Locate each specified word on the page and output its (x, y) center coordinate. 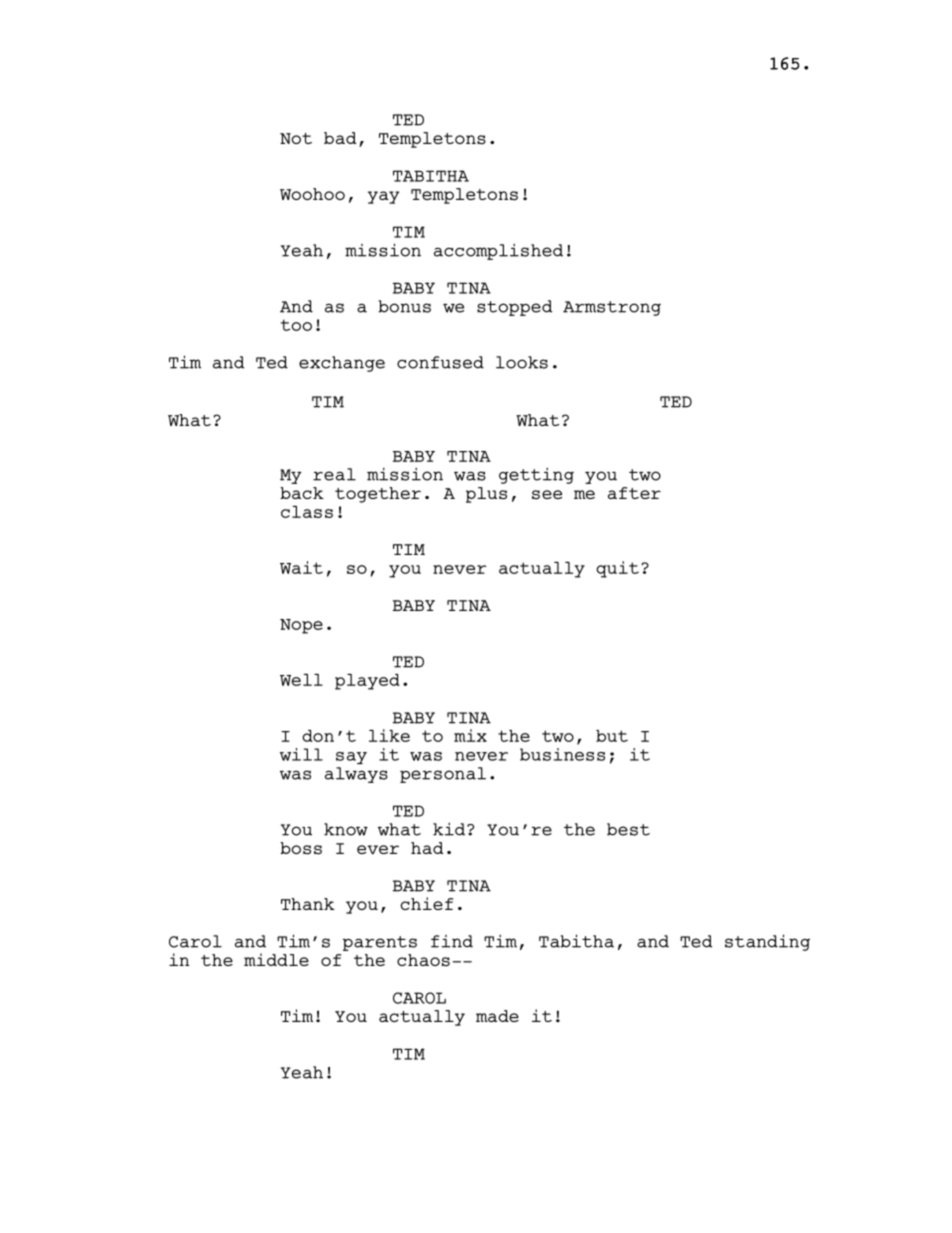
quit (617, 569)
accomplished (498, 251)
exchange (342, 364)
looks (522, 362)
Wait (301, 567)
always (356, 775)
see (547, 495)
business (562, 754)
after (634, 493)
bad (340, 138)
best (628, 829)
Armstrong (612, 308)
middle (276, 959)
